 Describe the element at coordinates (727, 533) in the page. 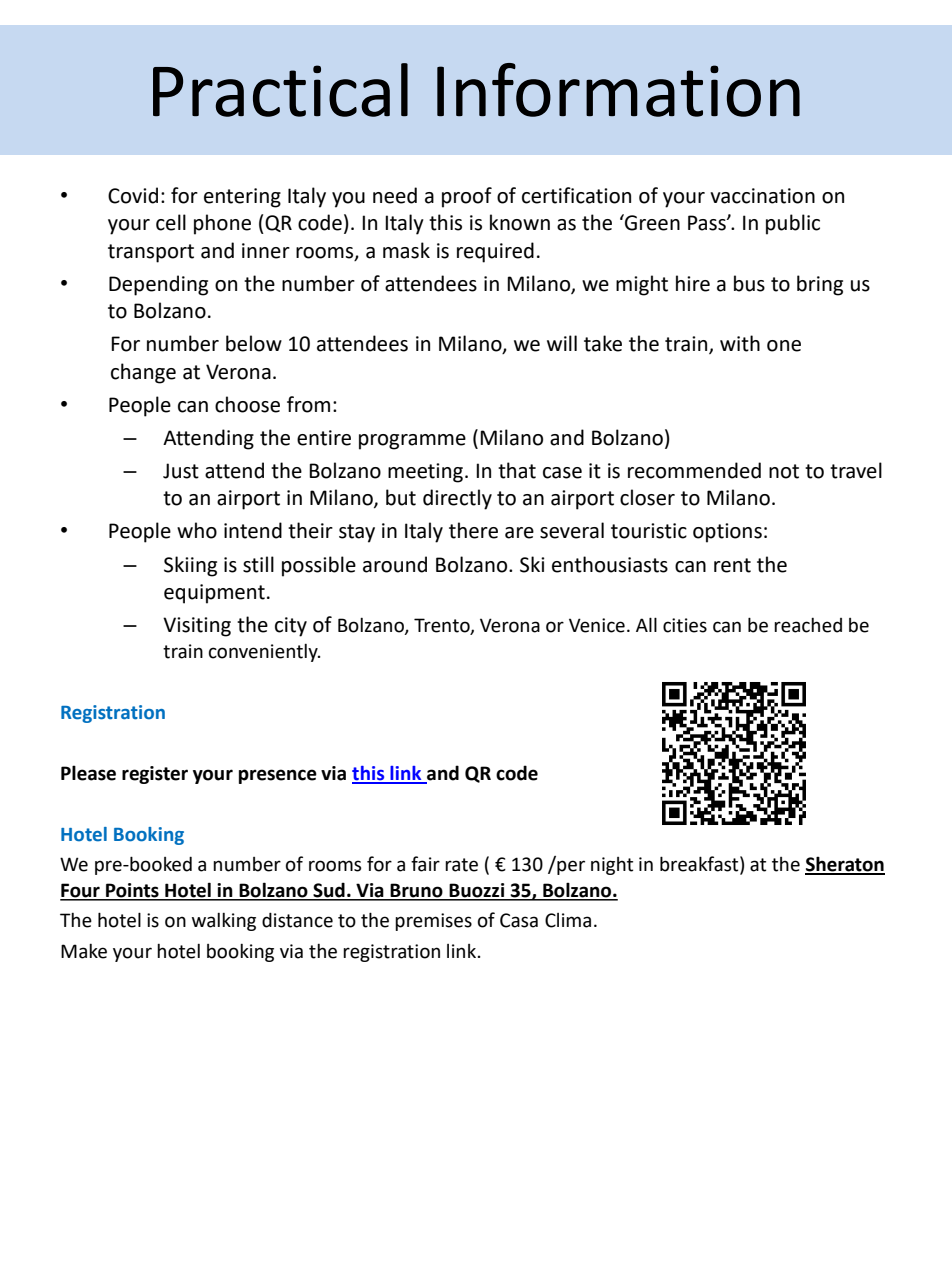

I see `options` at that location.
